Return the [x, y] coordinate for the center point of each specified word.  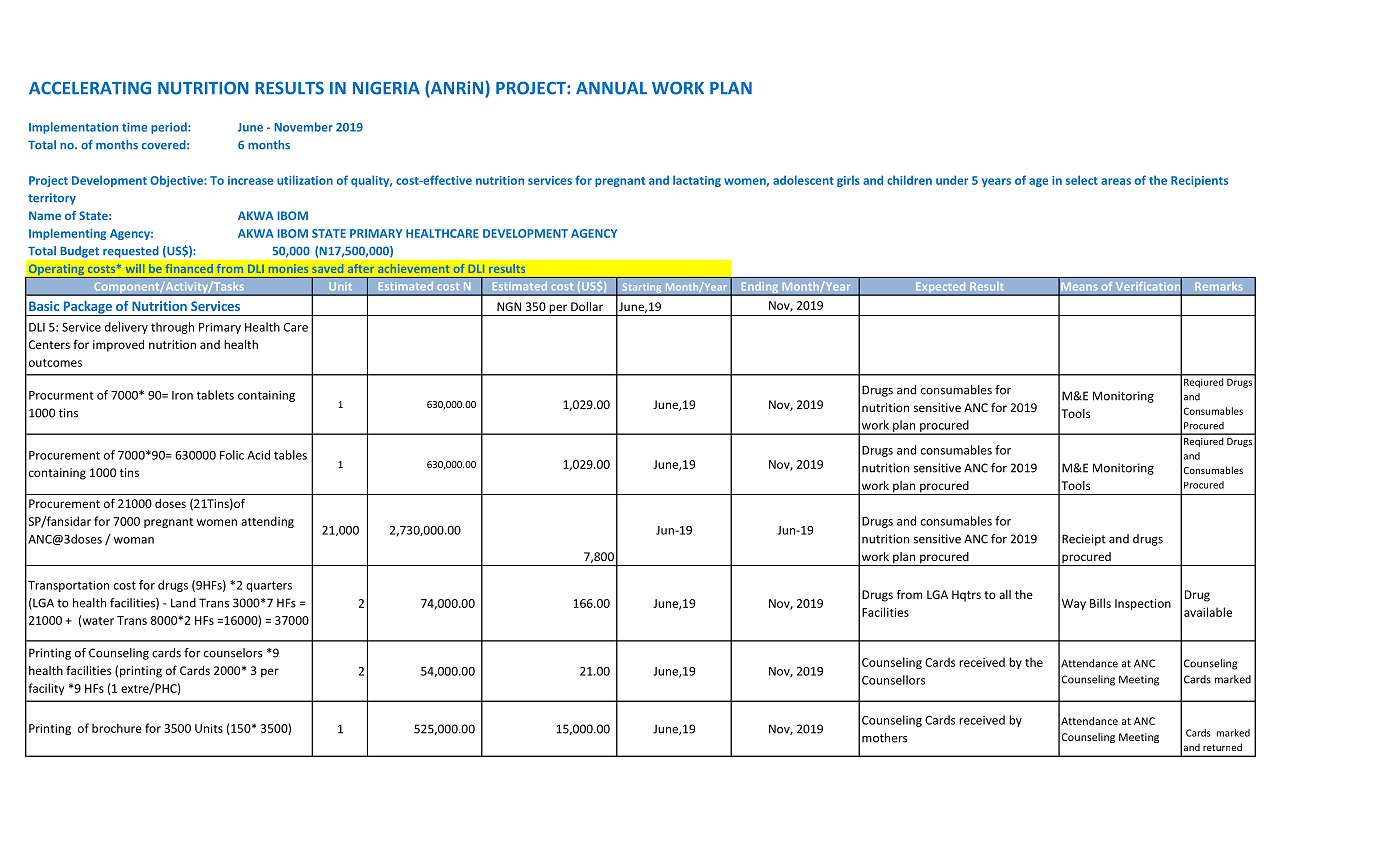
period [170, 128]
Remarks [1219, 286]
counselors [233, 653]
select [1082, 180]
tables [290, 455]
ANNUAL [611, 88]
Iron [182, 395]
